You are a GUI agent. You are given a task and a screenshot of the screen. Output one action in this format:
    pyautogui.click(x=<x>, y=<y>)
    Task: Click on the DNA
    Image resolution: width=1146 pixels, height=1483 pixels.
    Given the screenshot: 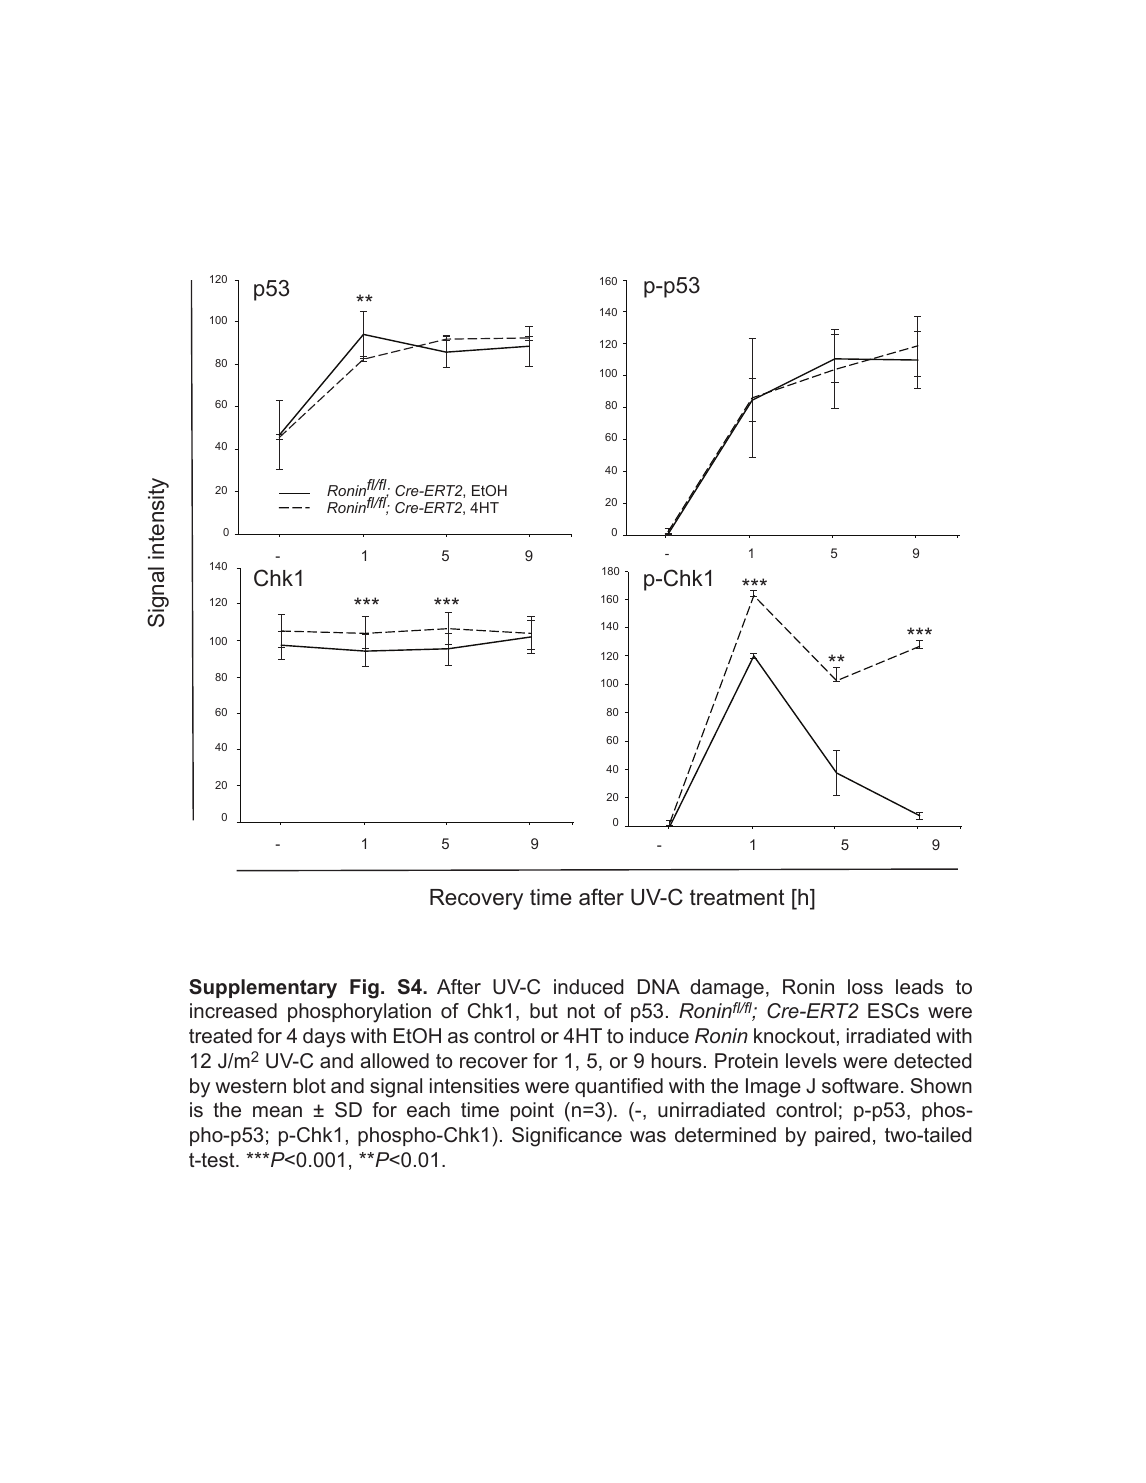 What is the action you would take?
    pyautogui.click(x=659, y=986)
